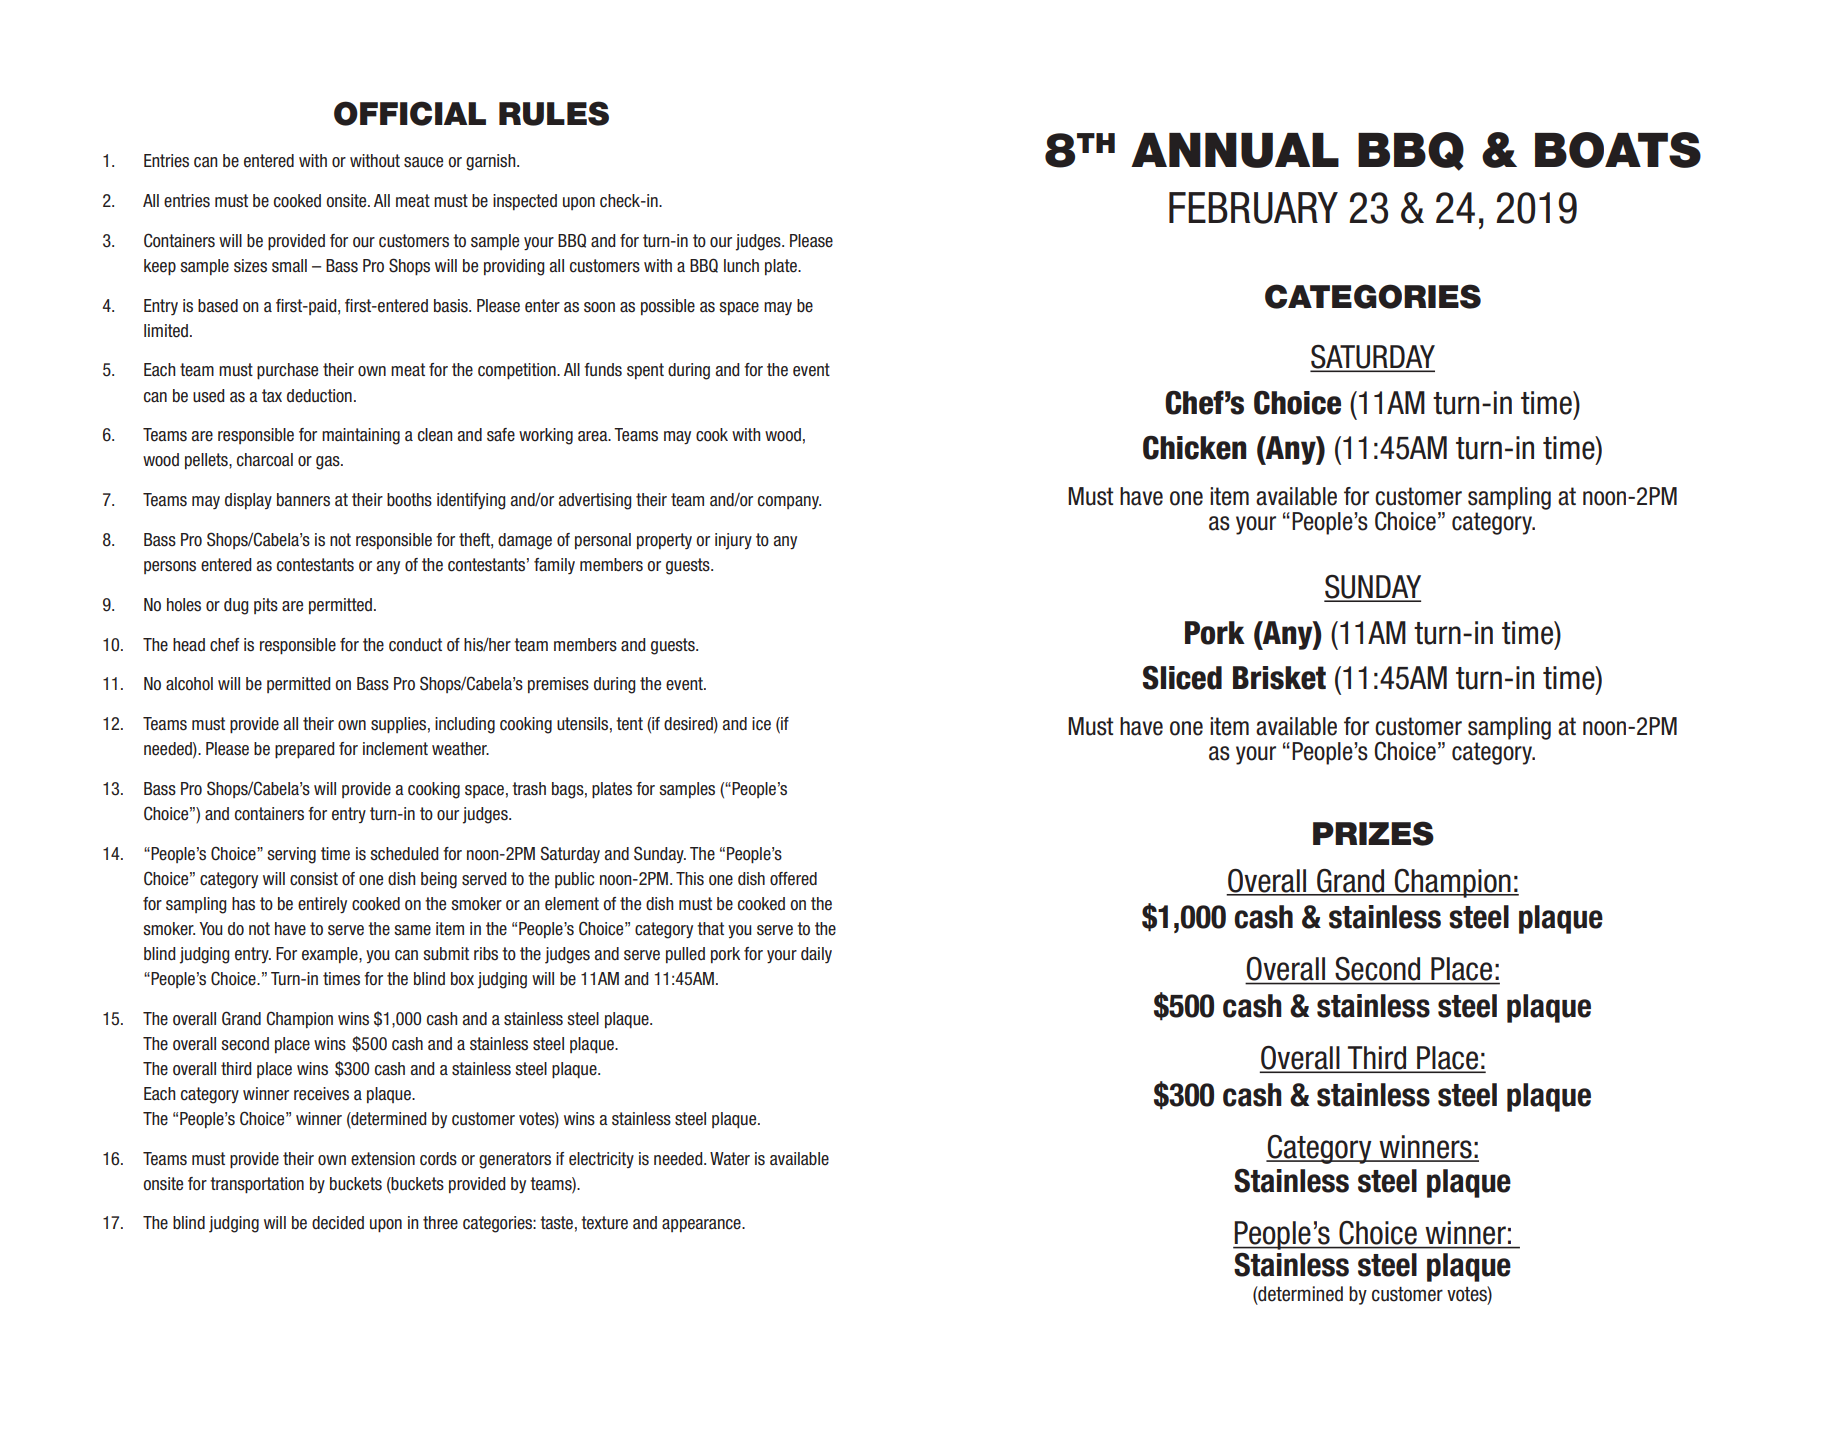 The width and height of the document is (1844, 1434). I want to click on transportation, so click(257, 1185).
